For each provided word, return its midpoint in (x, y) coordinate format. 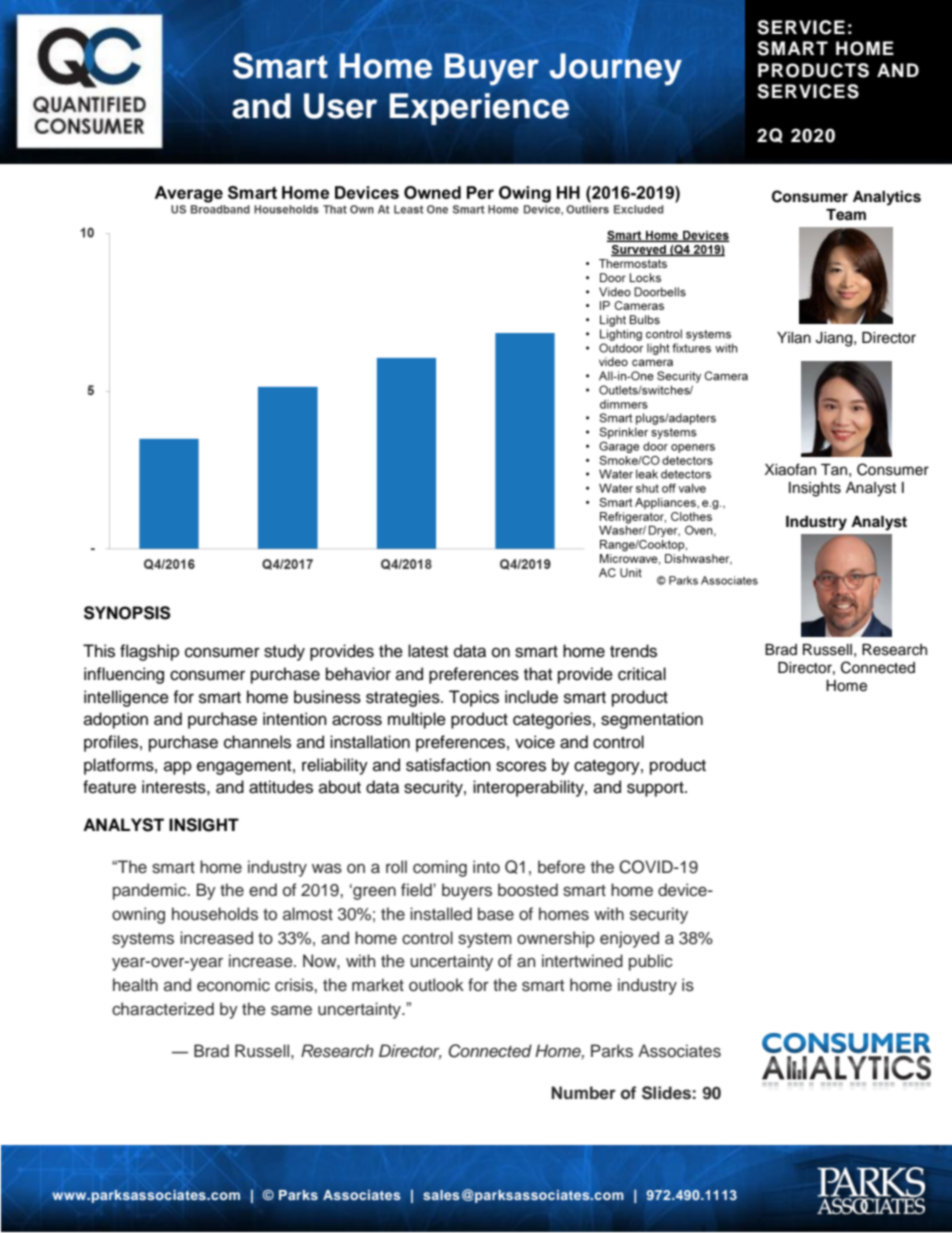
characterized (163, 1009)
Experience (479, 109)
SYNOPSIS (127, 613)
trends (633, 651)
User (340, 106)
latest (428, 651)
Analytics (887, 198)
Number (583, 1092)
